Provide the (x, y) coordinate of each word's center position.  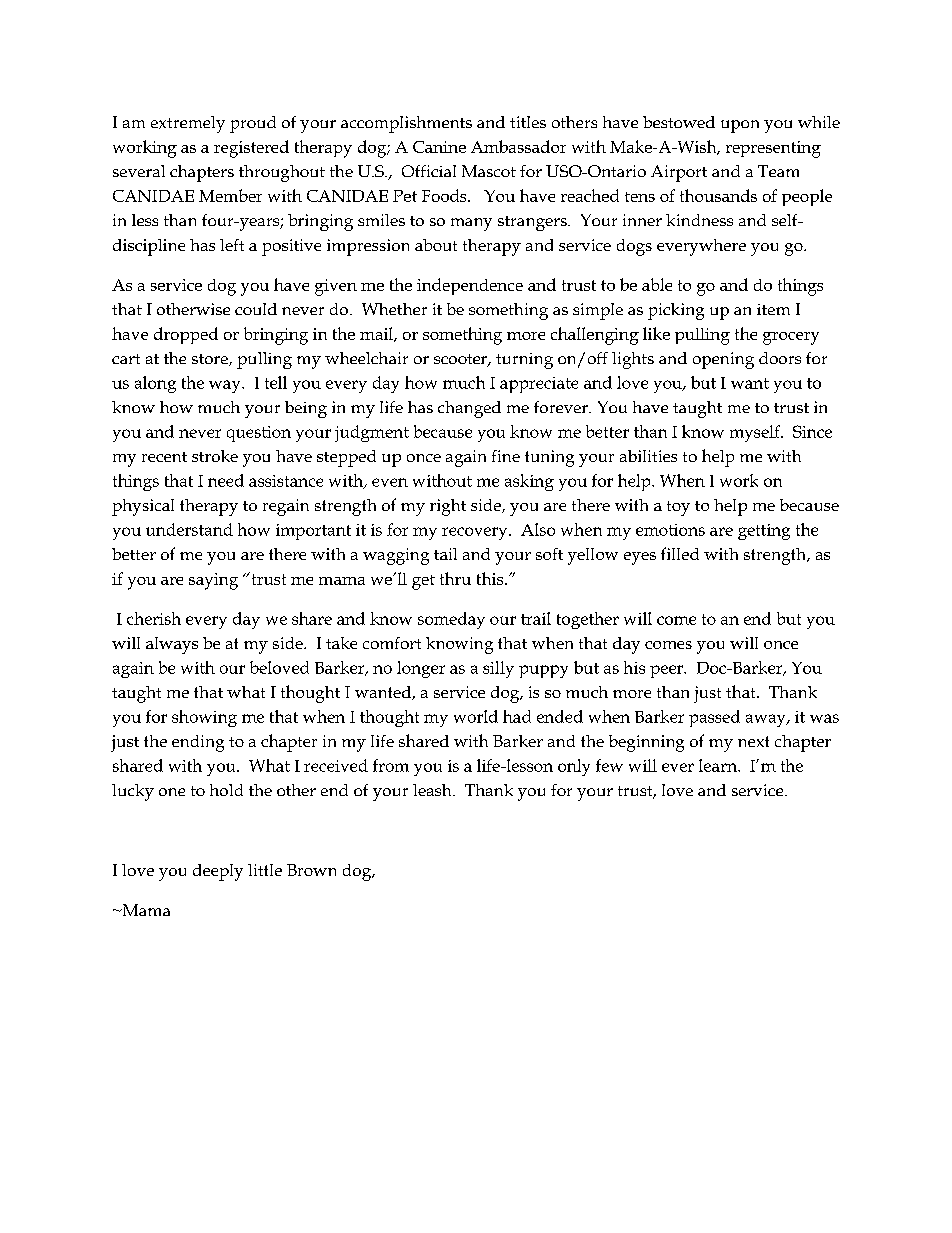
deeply (218, 872)
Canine (439, 147)
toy (678, 508)
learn (719, 765)
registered (251, 149)
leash (433, 790)
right (448, 507)
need (226, 480)
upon (740, 126)
